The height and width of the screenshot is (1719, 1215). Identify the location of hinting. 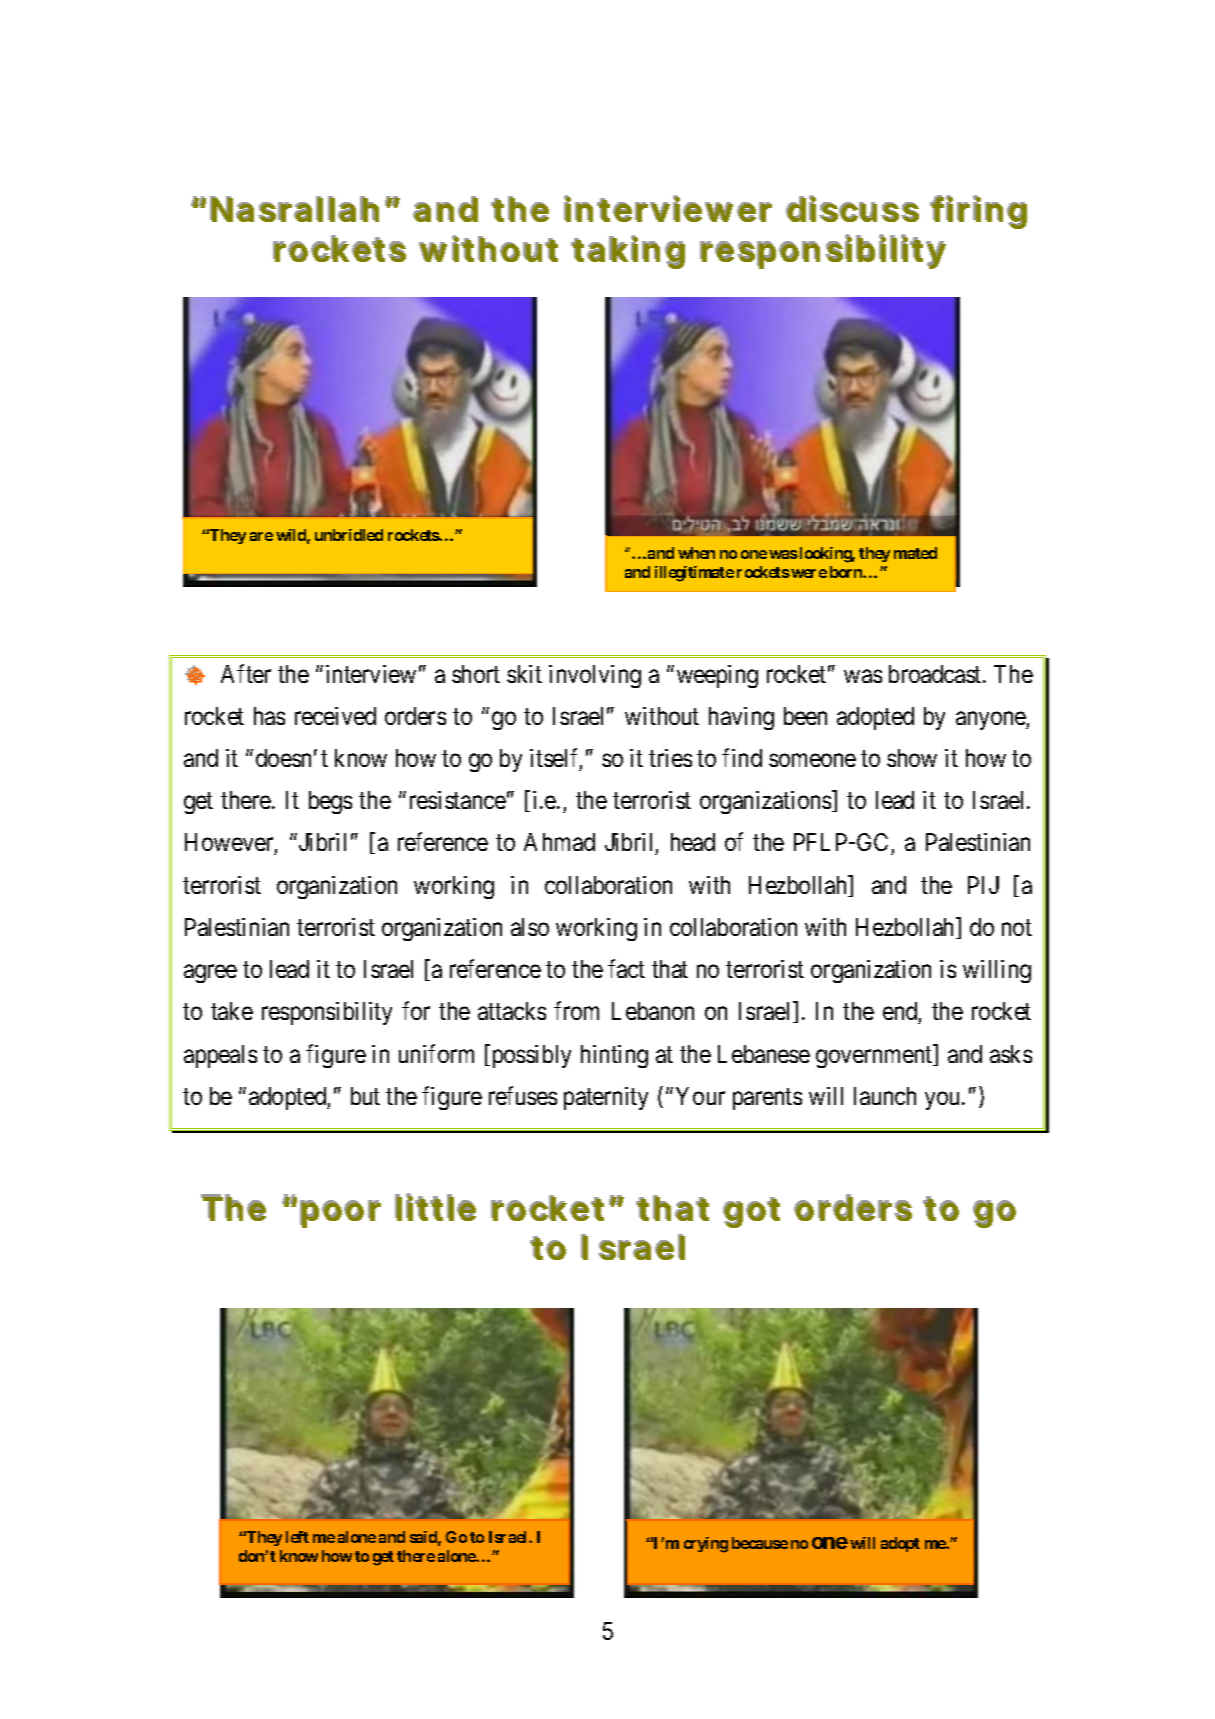
(614, 1056).
